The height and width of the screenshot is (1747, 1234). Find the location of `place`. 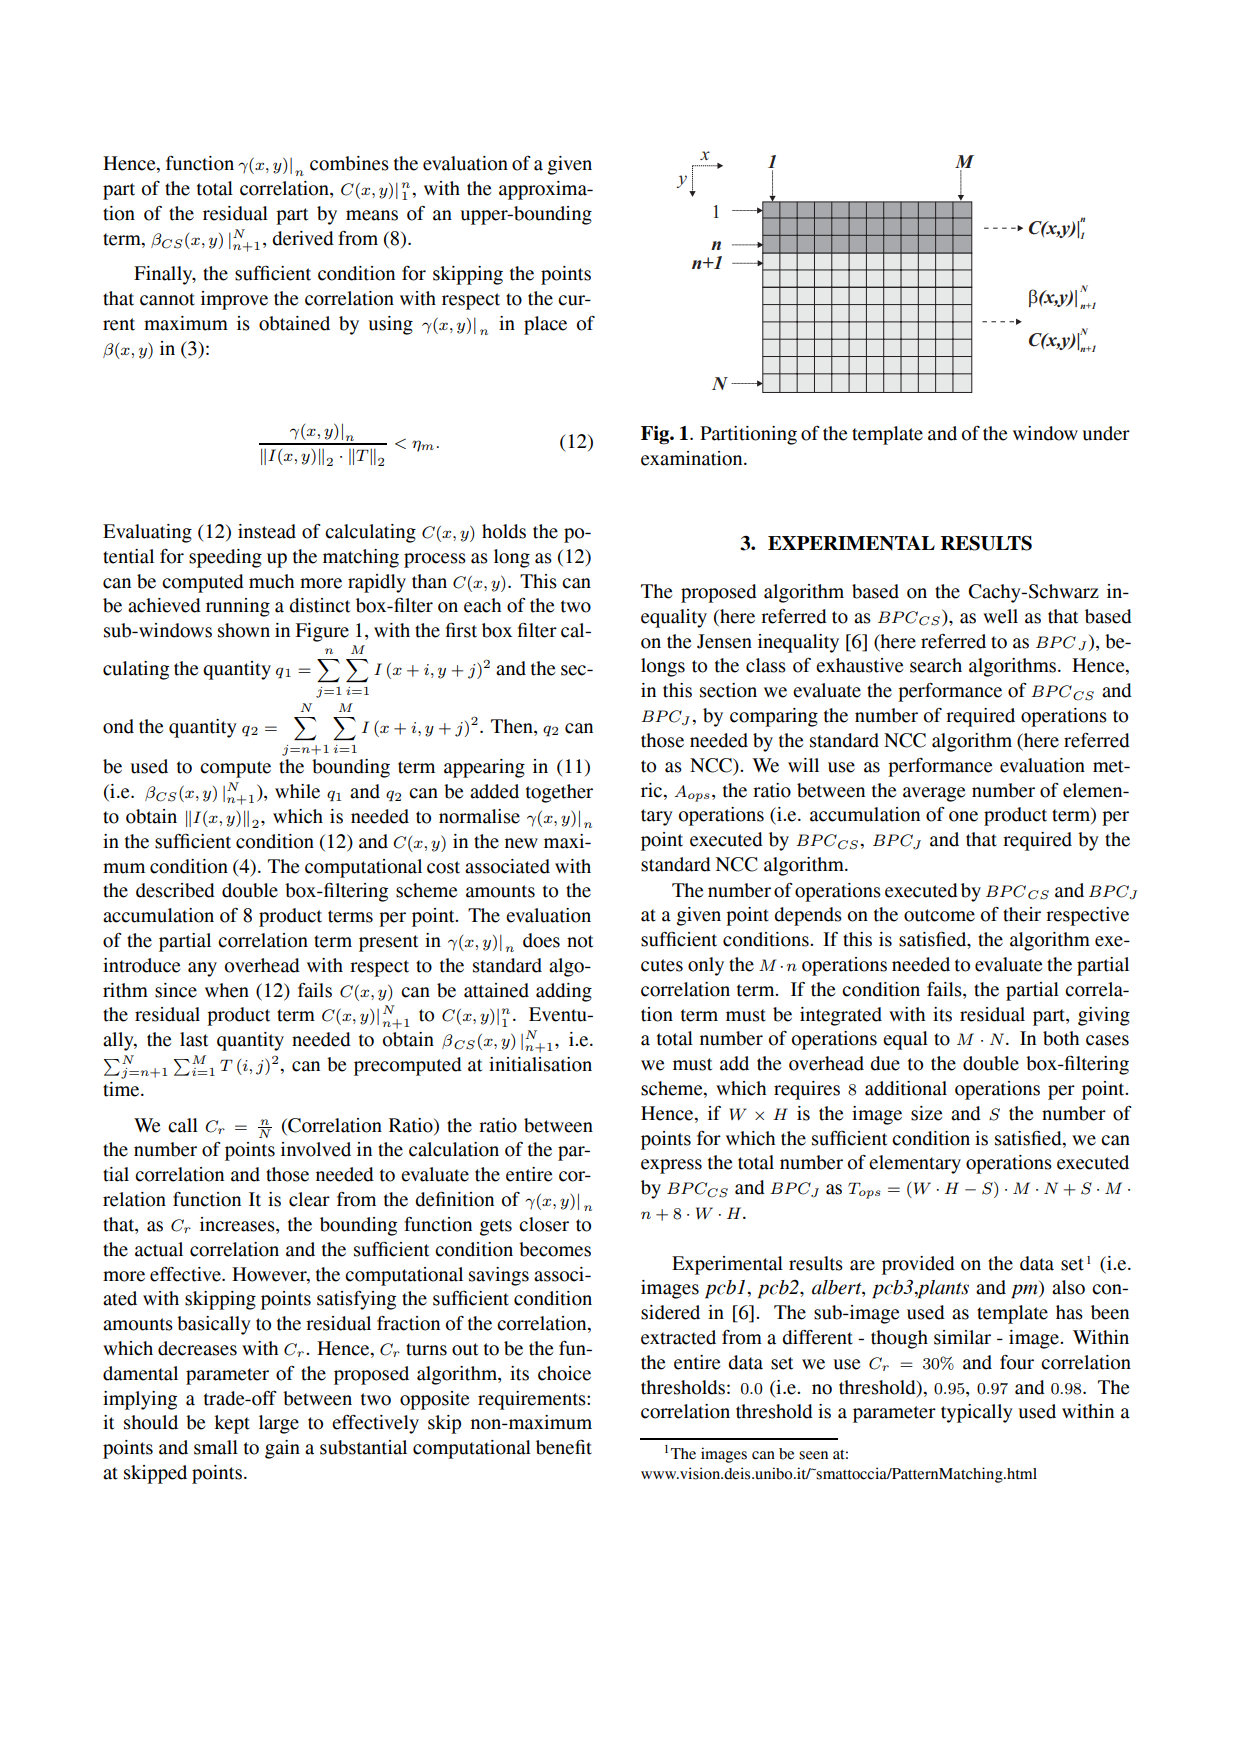

place is located at coordinates (545, 325).
